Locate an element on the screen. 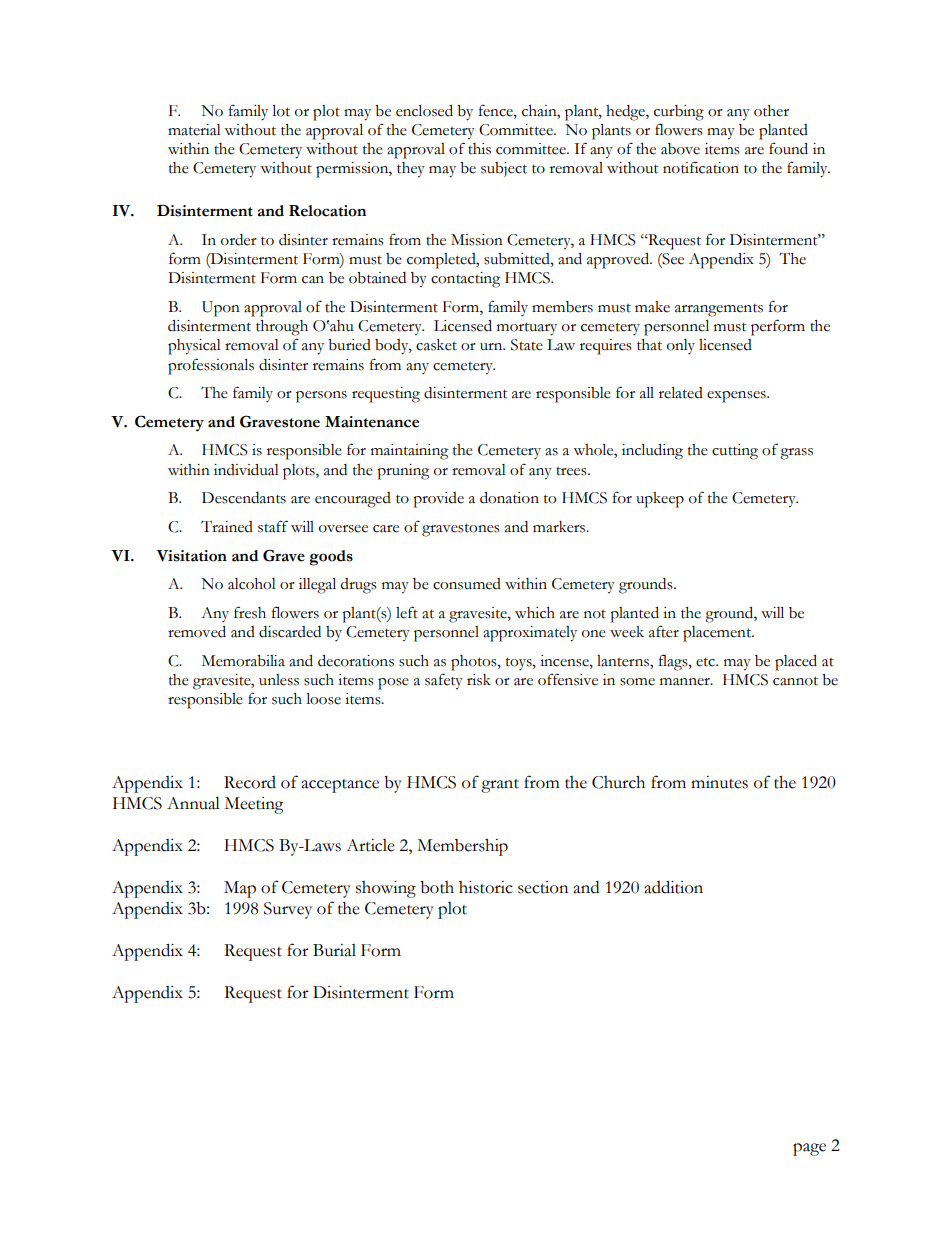 Image resolution: width=952 pixels, height=1233 pixels. cutting is located at coordinates (735, 452).
